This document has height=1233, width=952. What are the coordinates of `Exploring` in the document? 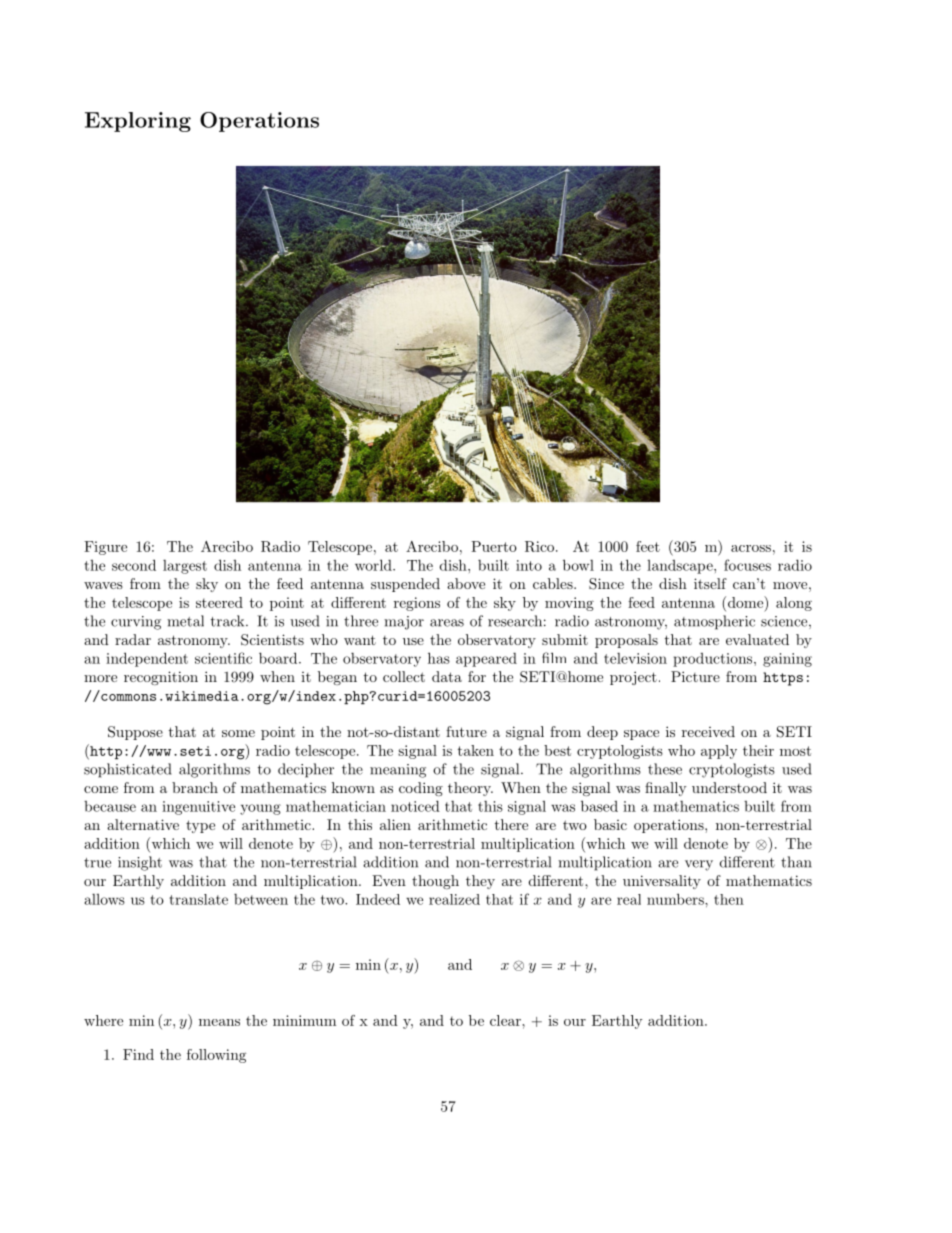 It's located at (138, 122).
